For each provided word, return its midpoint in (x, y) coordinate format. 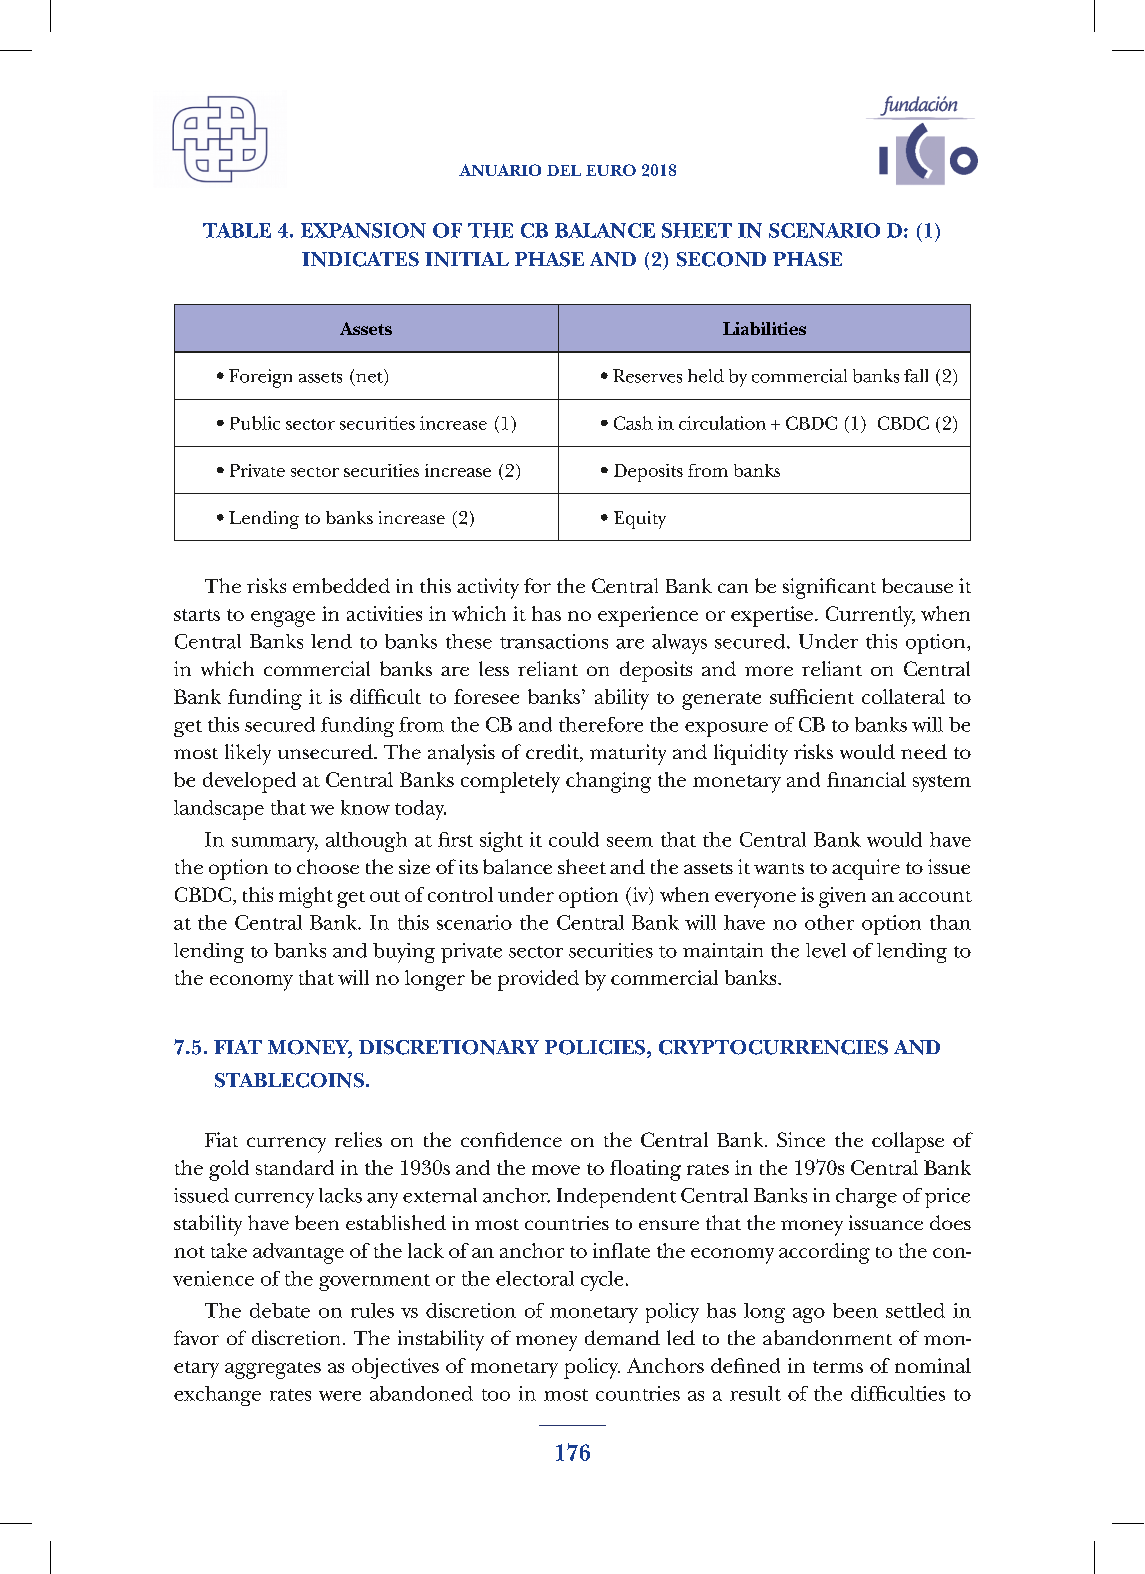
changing (608, 782)
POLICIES (596, 1047)
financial (866, 779)
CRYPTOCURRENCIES (773, 1047)
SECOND (721, 259)
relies (358, 1139)
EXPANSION (363, 230)
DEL (564, 170)
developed (249, 782)
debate (280, 1310)
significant (829, 588)
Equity (640, 520)
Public (255, 423)
